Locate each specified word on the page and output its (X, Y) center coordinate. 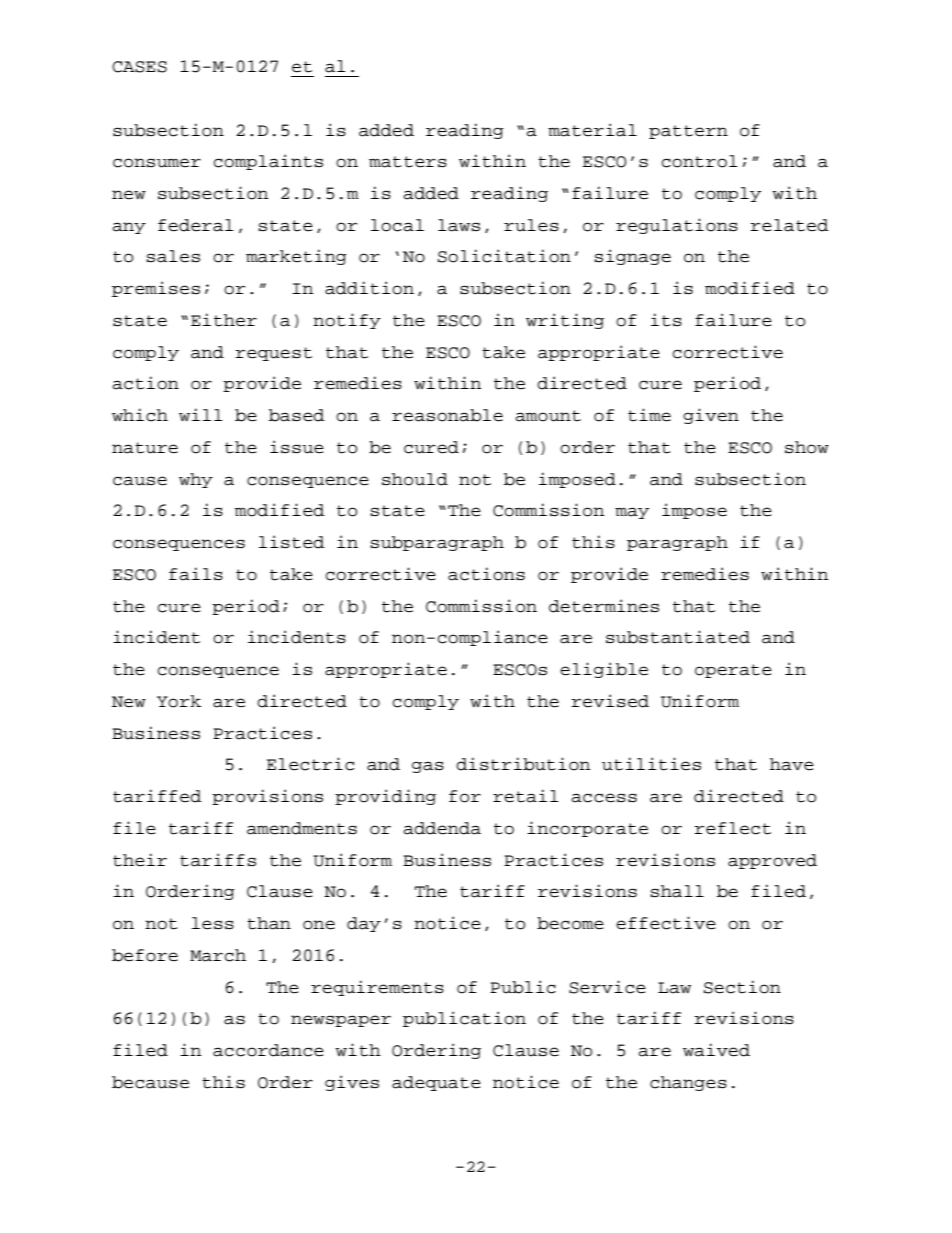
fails (196, 574)
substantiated (678, 637)
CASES (139, 67)
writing (565, 321)
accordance (268, 1050)
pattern (688, 132)
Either (224, 320)
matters (408, 162)
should (415, 479)
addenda (442, 828)
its (666, 320)
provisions (267, 797)
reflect (733, 828)
